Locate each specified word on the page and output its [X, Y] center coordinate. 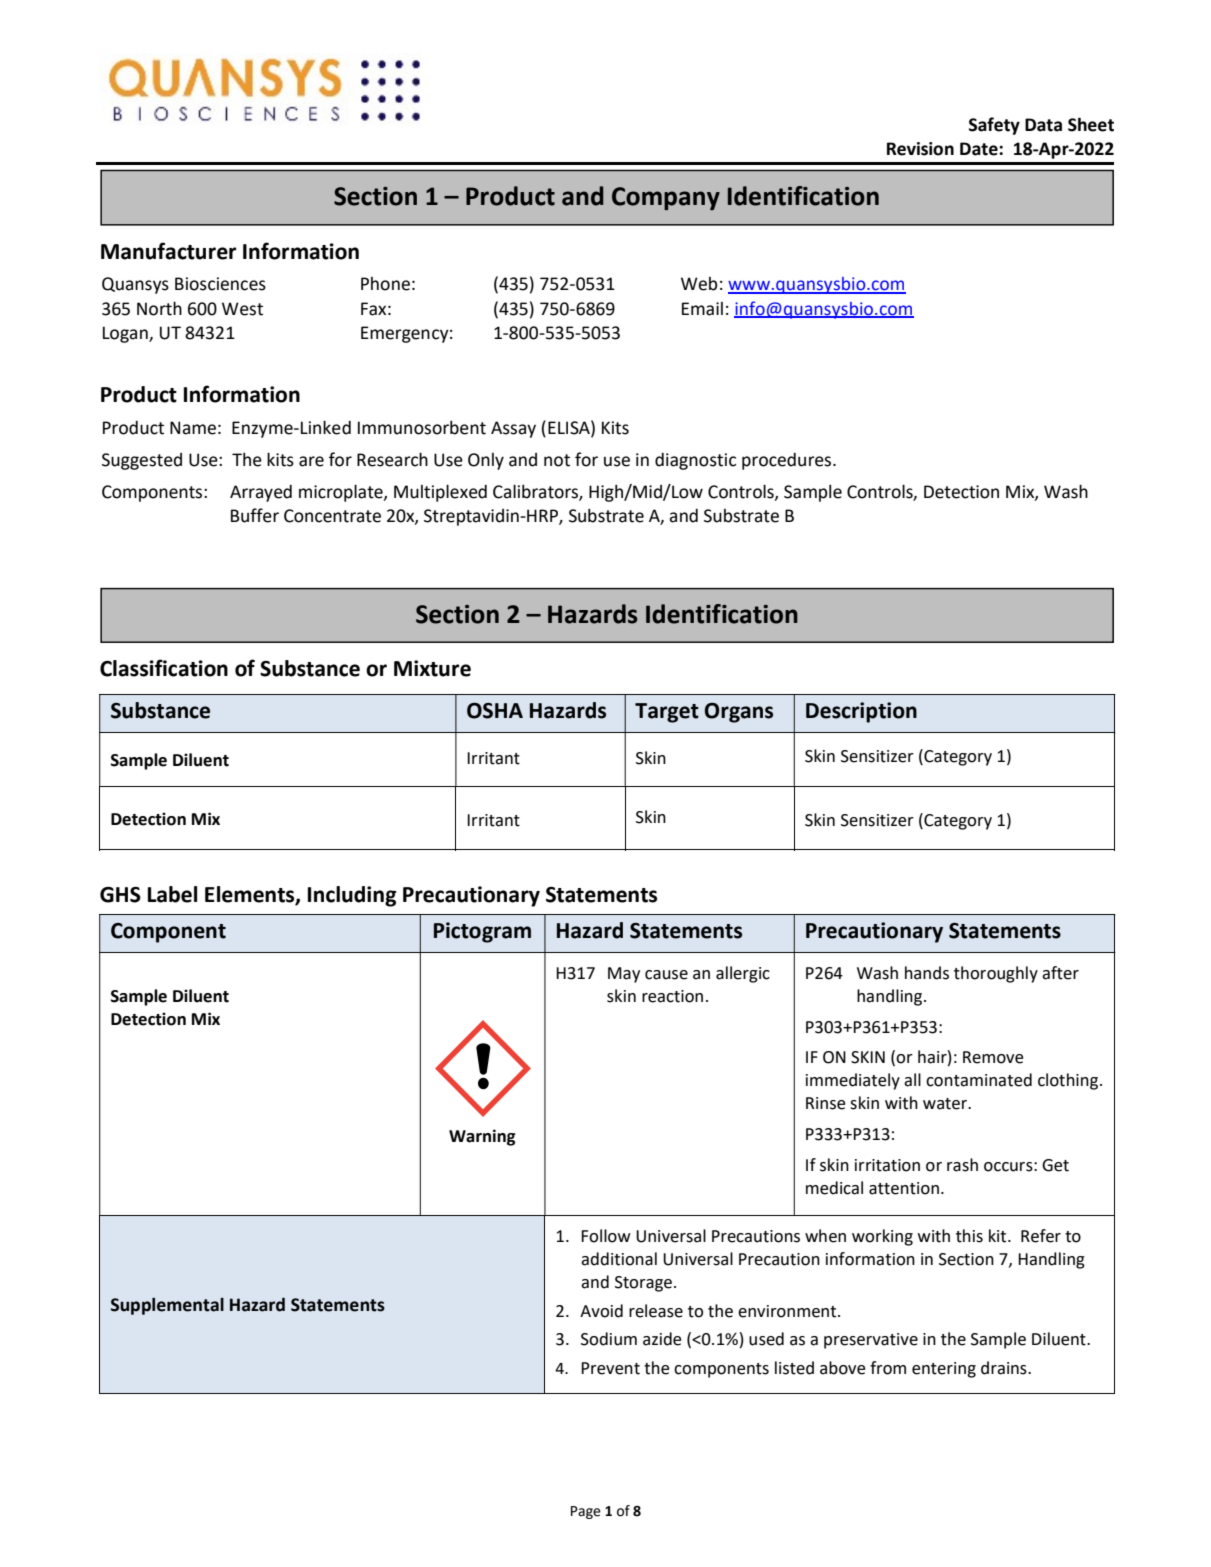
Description [861, 712]
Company [666, 198]
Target [667, 713]
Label [172, 894]
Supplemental [167, 1306]
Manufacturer [169, 251]
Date [980, 149]
